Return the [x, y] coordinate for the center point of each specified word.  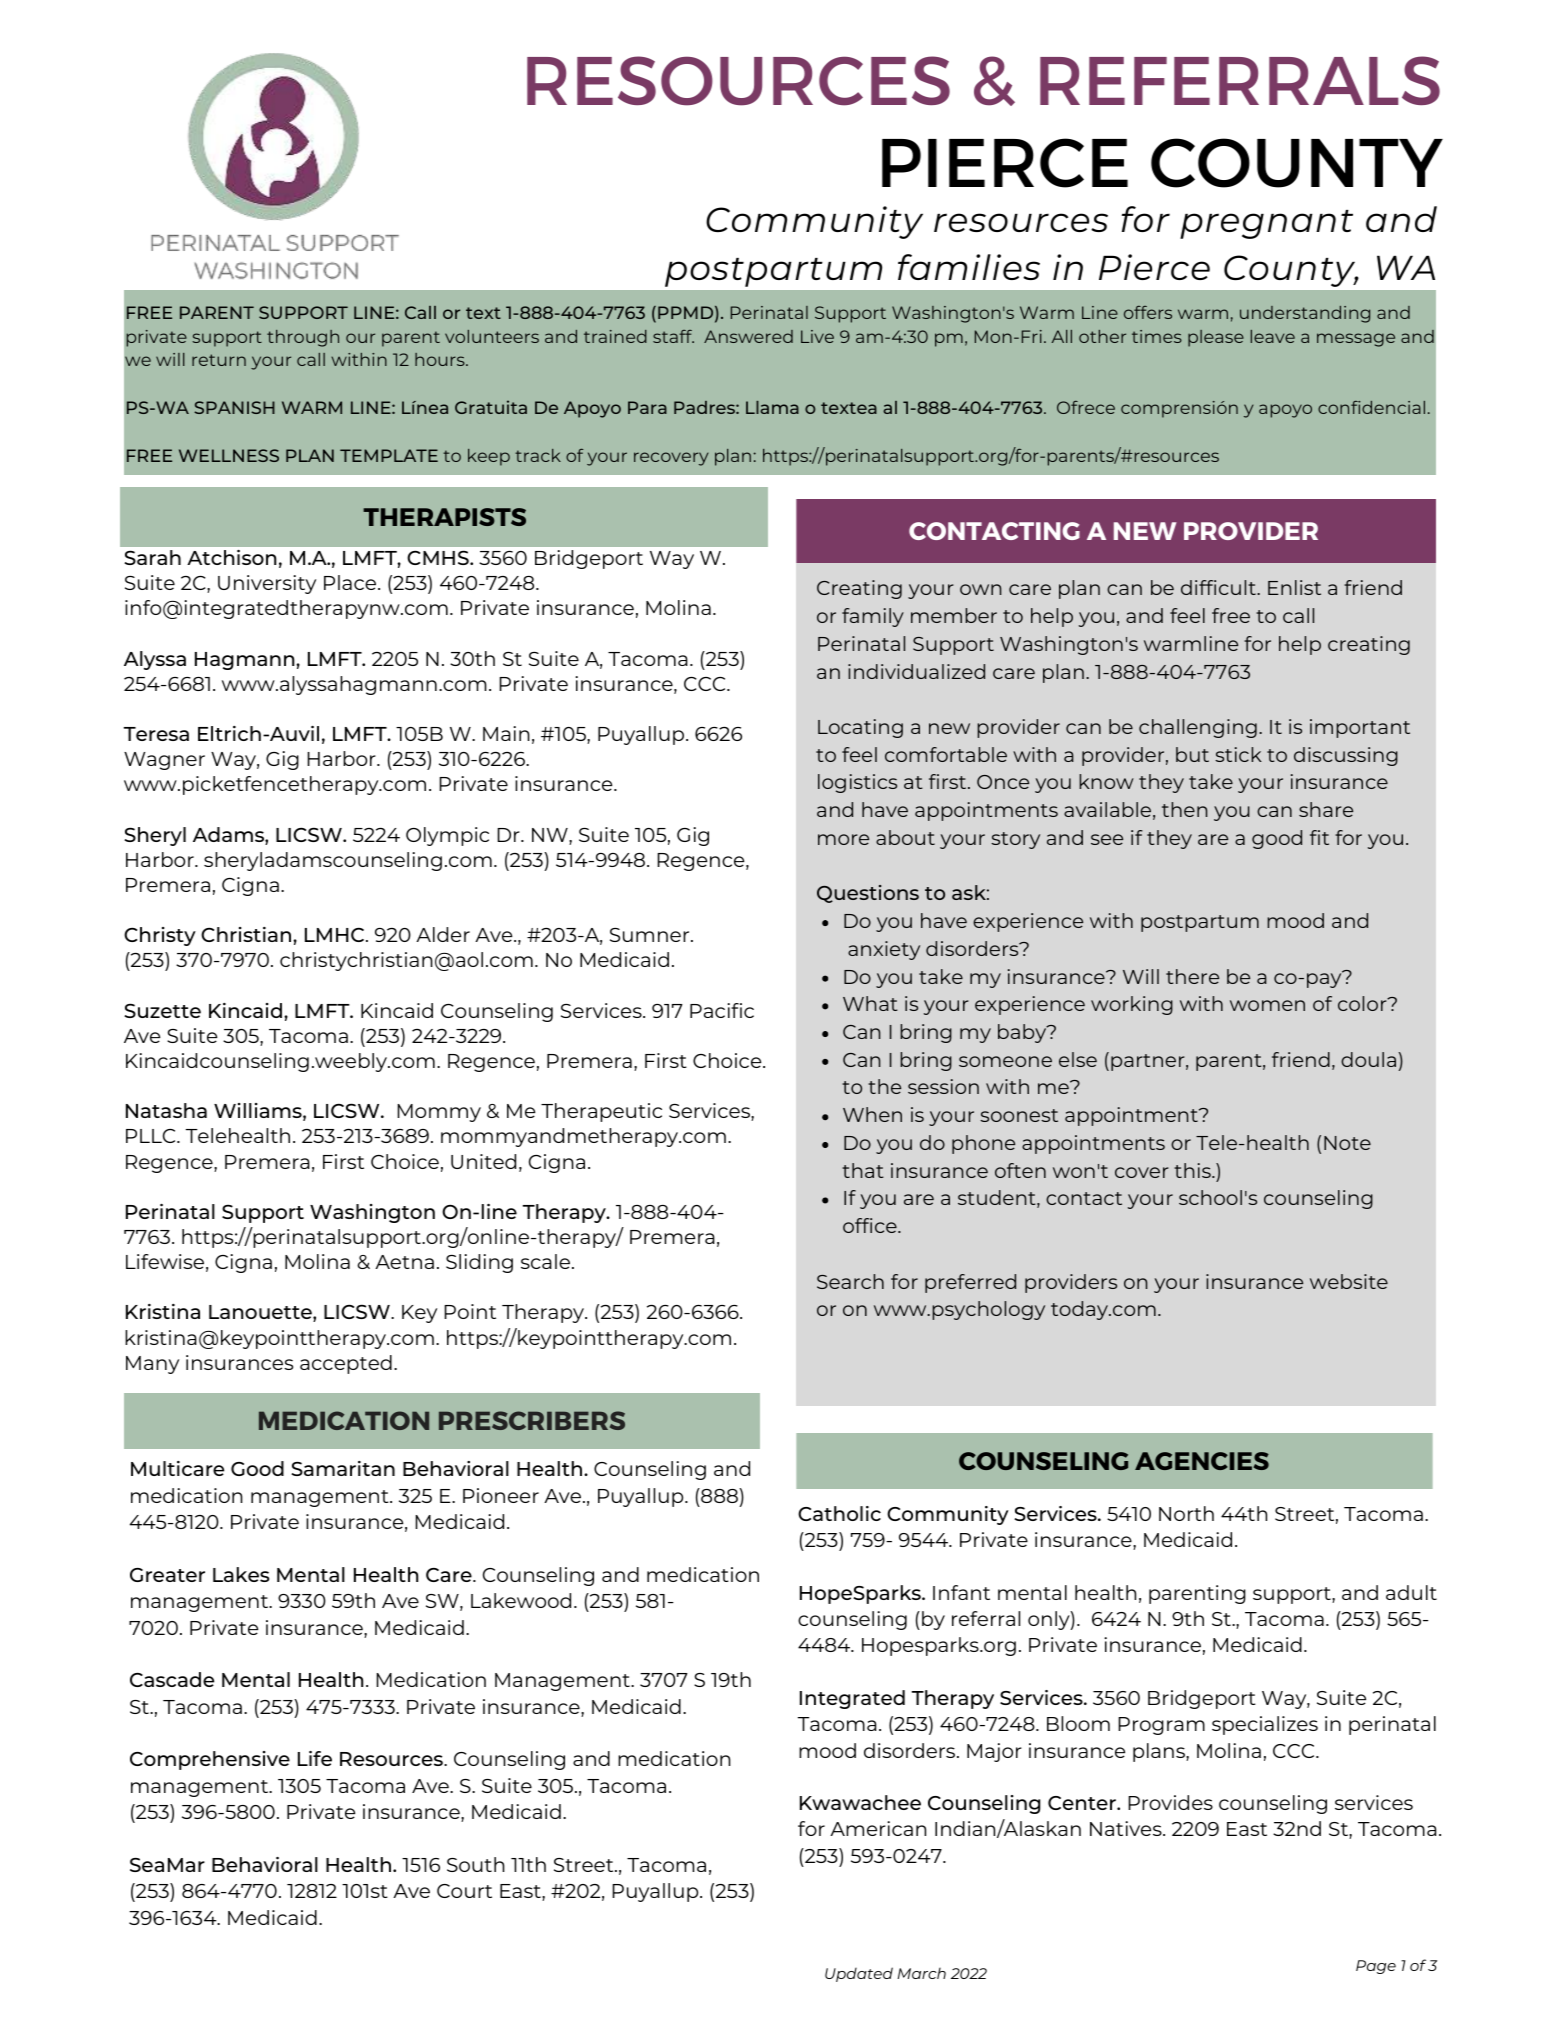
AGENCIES [1202, 1461]
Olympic [447, 836]
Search [850, 1281]
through [303, 338]
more [843, 839]
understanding [1305, 314]
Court [464, 1891]
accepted [346, 1364]
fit [1319, 837]
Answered [748, 336]
